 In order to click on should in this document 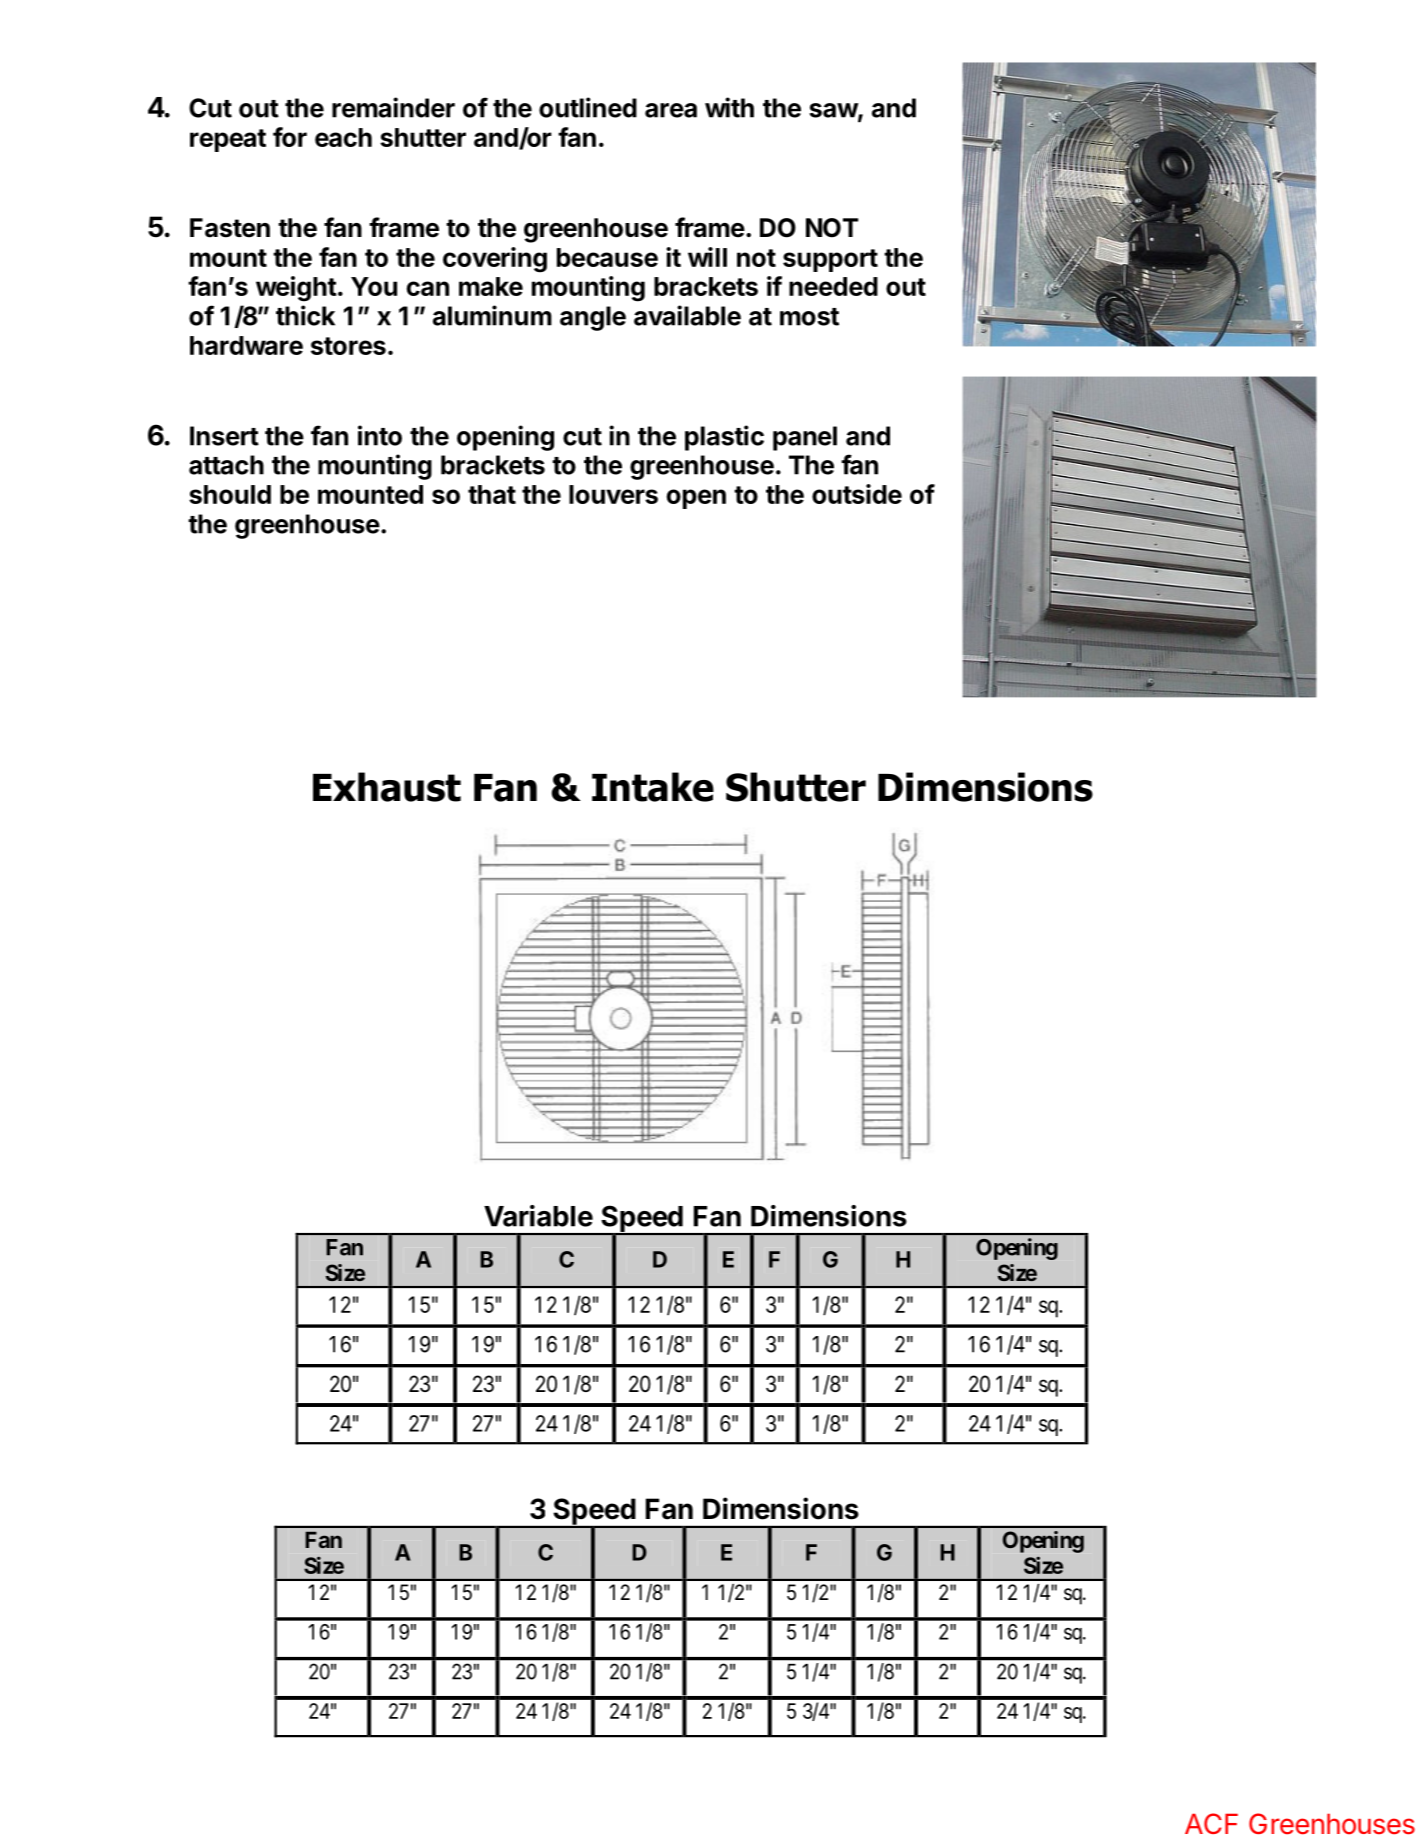, I will do `click(230, 494)`.
